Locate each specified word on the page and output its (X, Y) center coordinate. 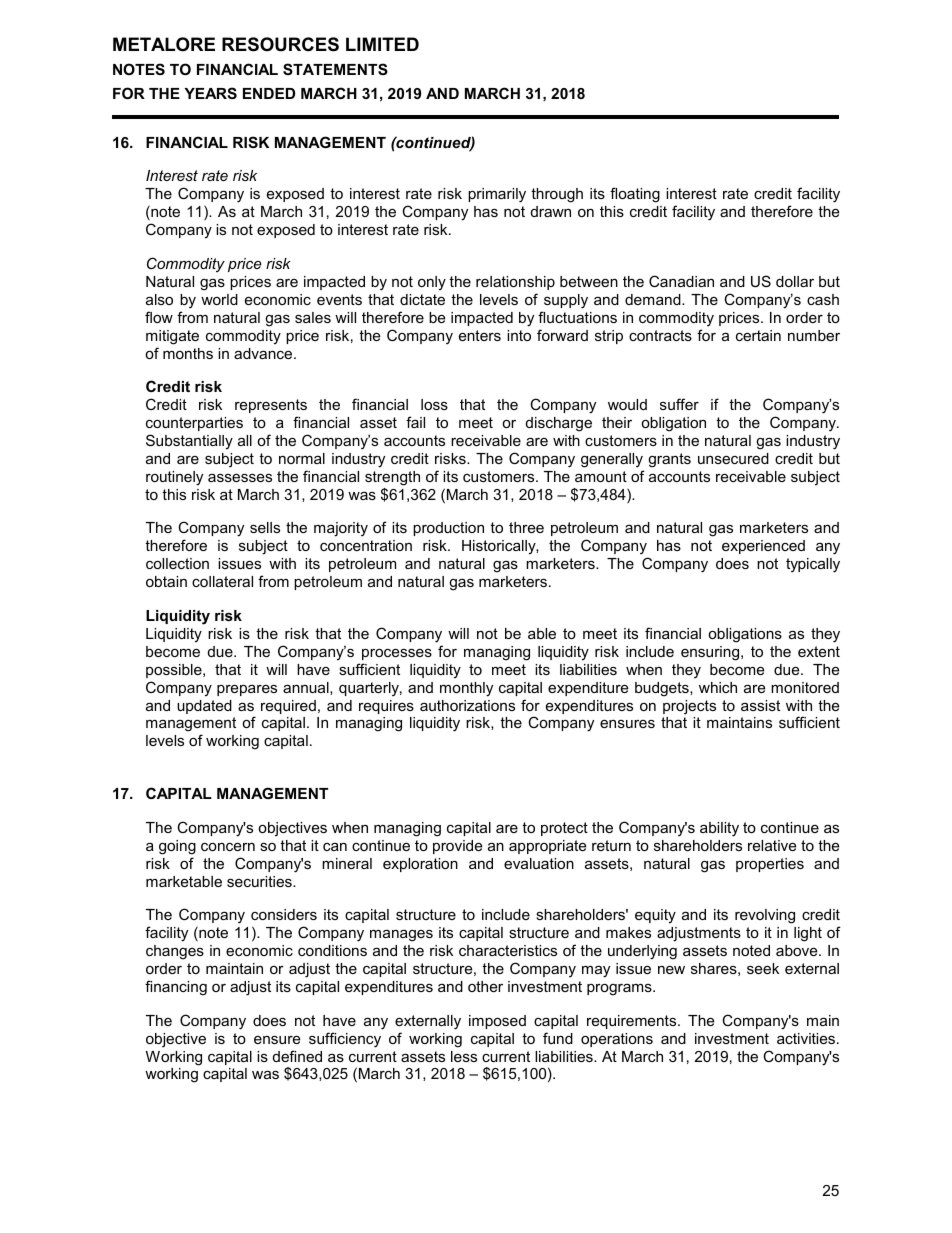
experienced (763, 547)
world (219, 299)
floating (635, 195)
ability (719, 829)
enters (480, 335)
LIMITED (382, 44)
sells (265, 527)
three (526, 527)
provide (457, 847)
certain (758, 335)
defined (297, 1056)
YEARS (211, 93)
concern (228, 846)
